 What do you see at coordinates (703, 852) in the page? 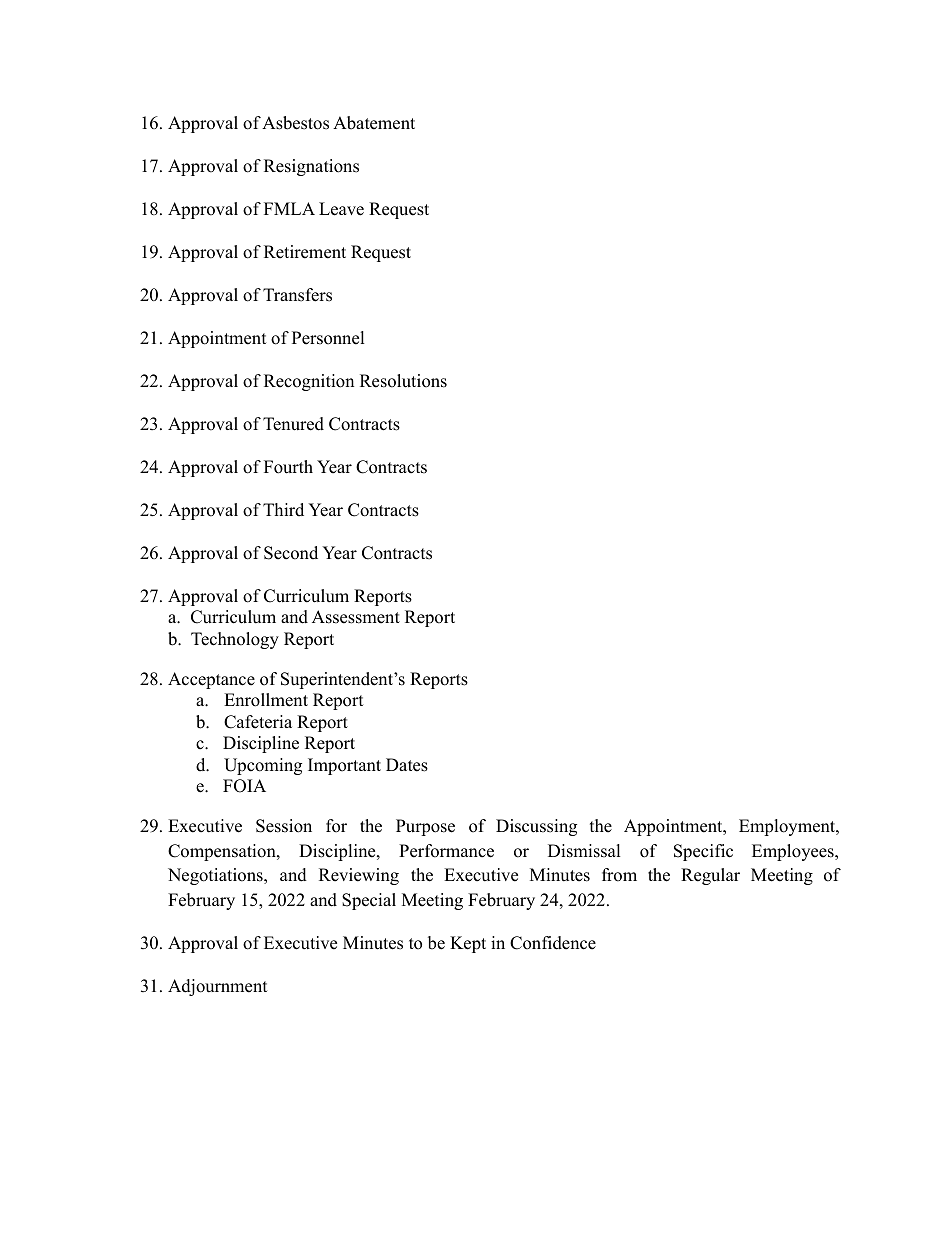
I see `Specific` at bounding box center [703, 852].
